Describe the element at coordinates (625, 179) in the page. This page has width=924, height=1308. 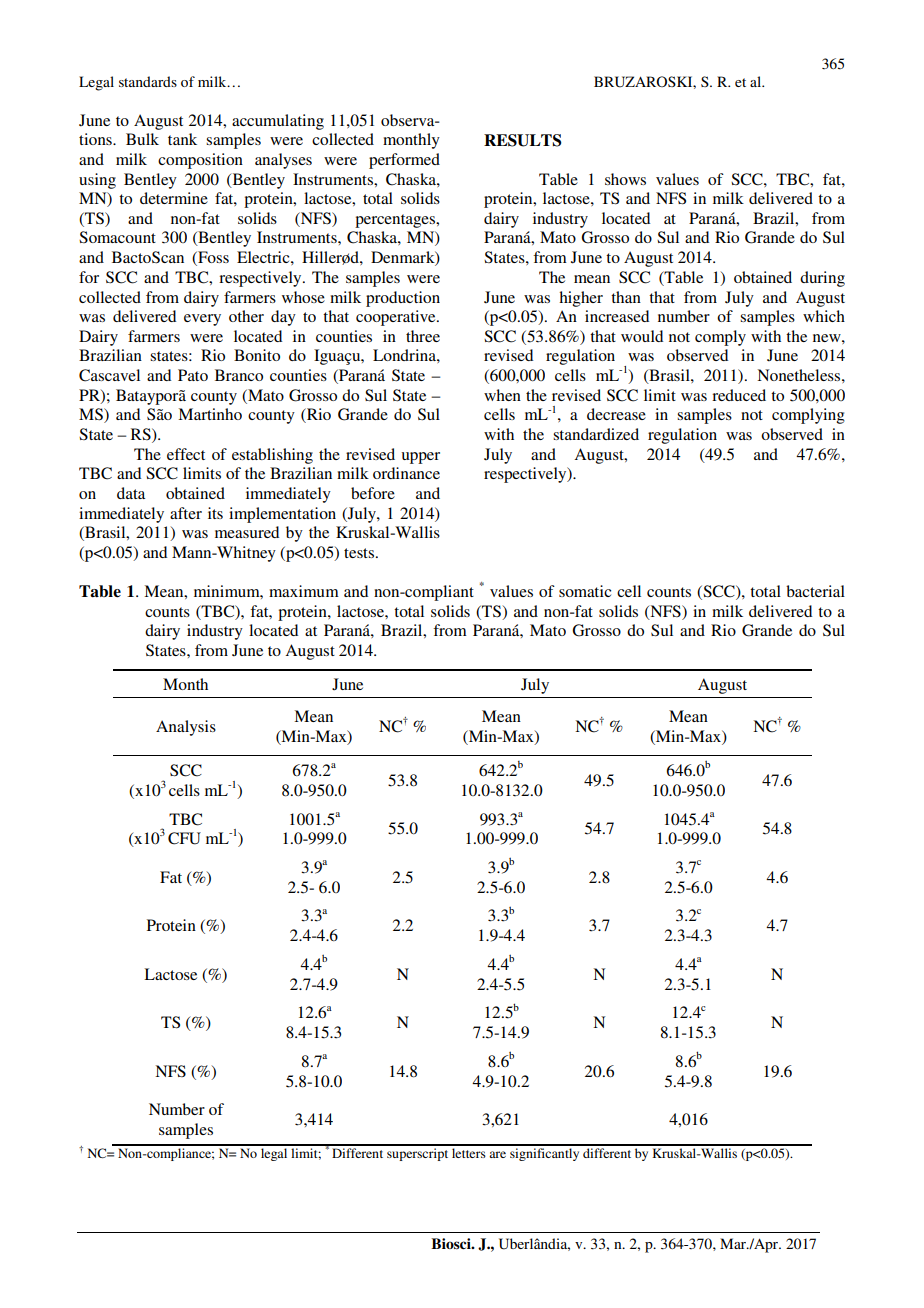
I see `shows` at that location.
